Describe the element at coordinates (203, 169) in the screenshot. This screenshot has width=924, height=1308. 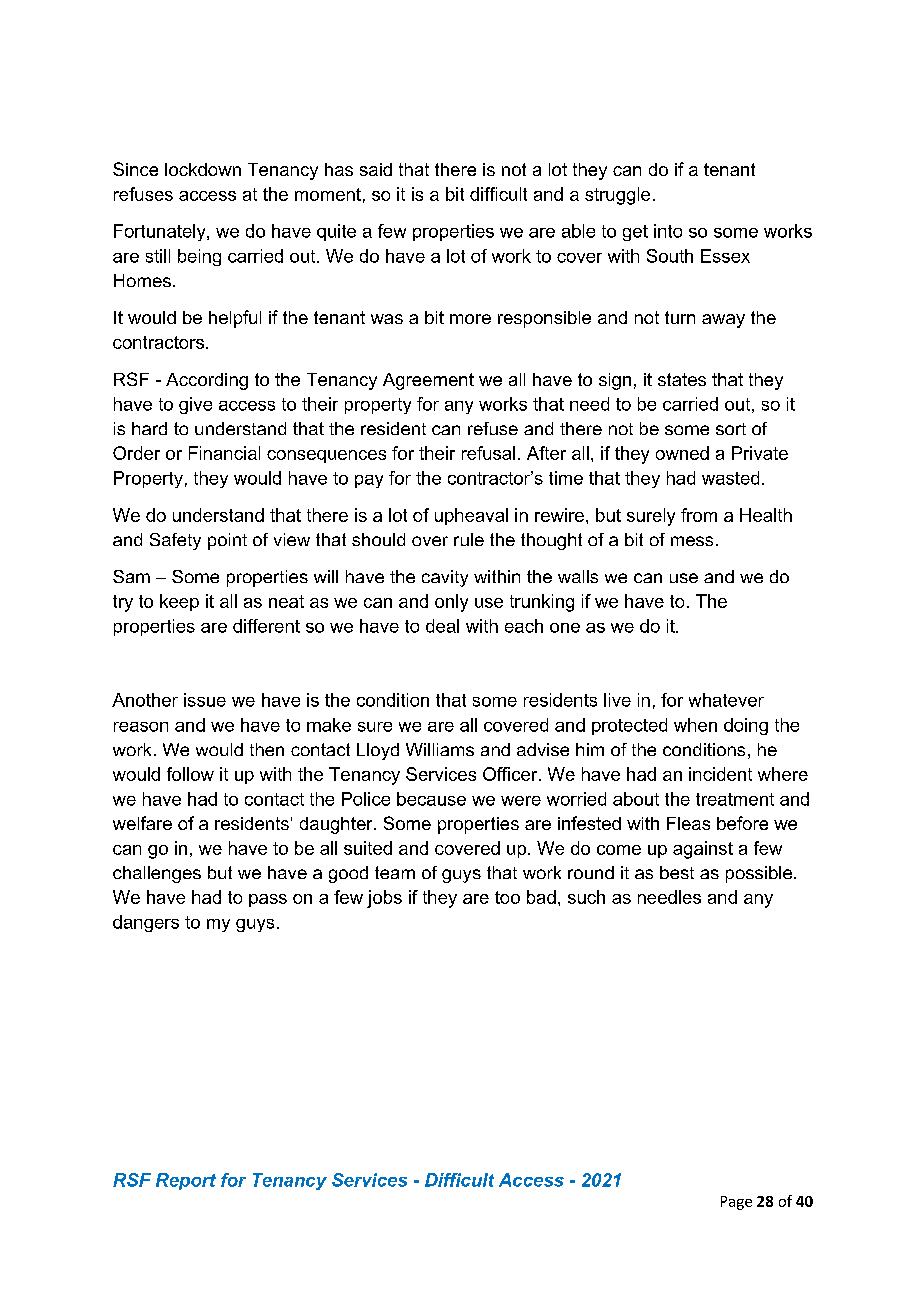
I see `lockdown` at that location.
